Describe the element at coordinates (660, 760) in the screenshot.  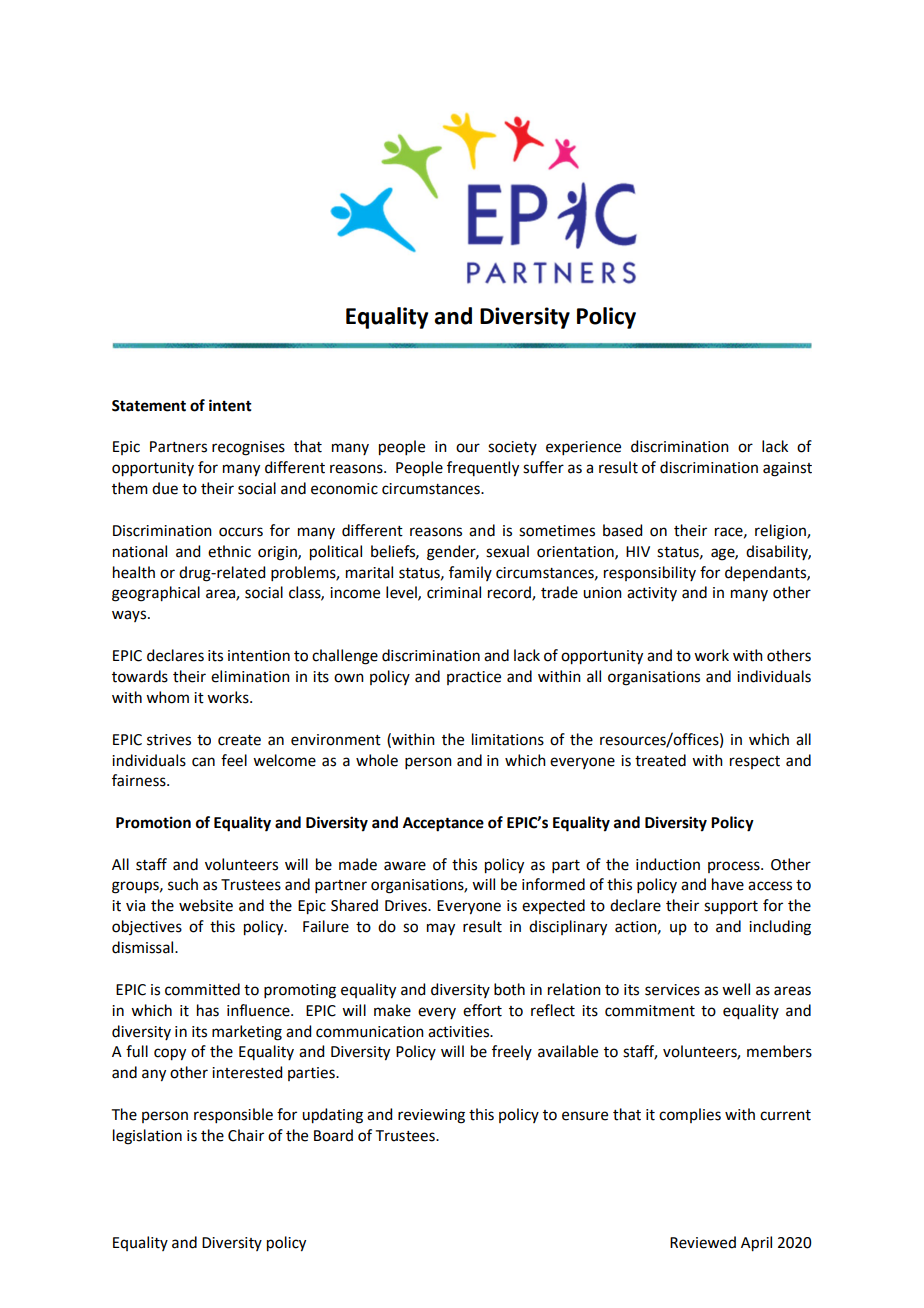
I see `treated` at that location.
